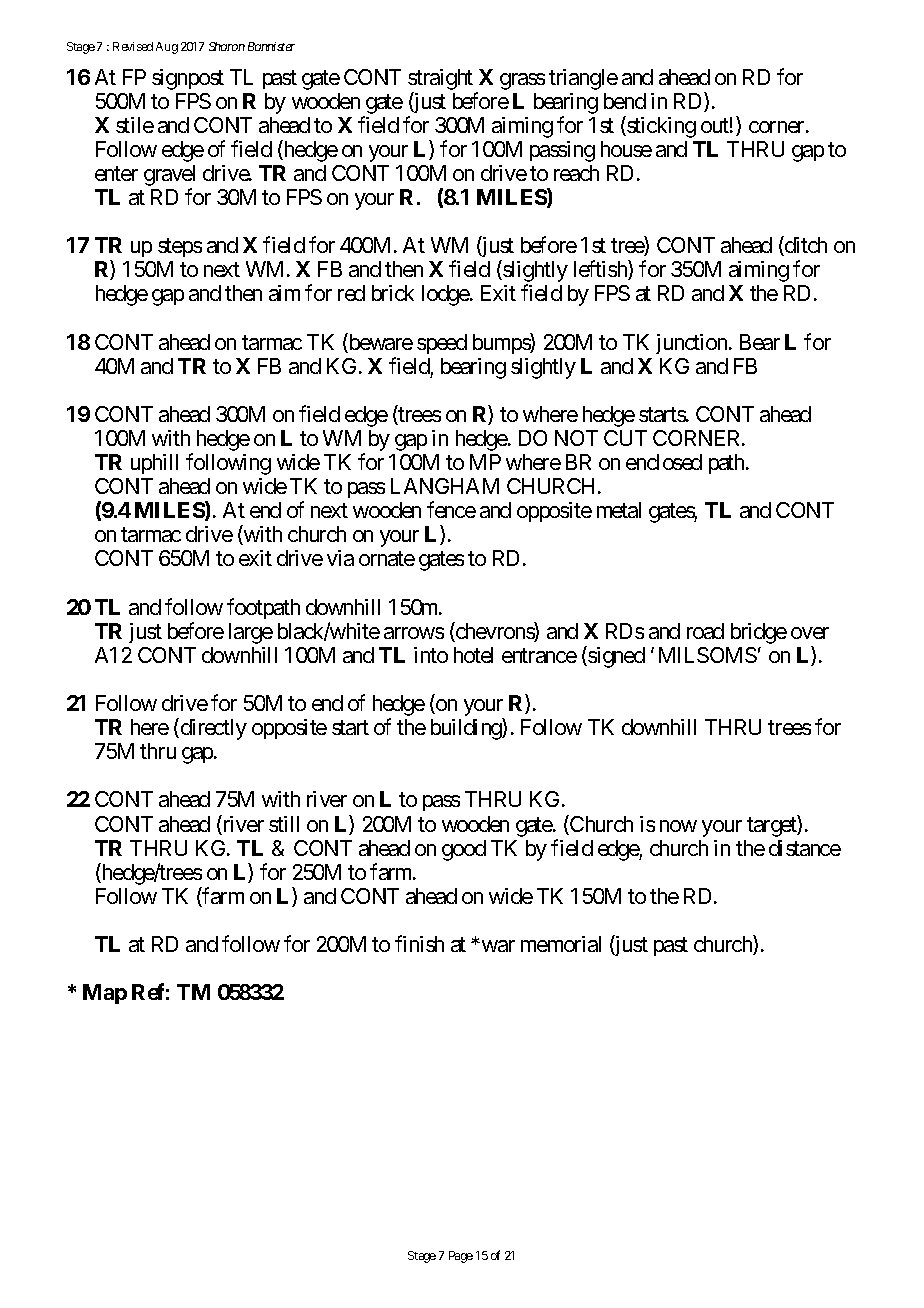  What do you see at coordinates (461, 1257) in the screenshot?
I see `Page` at bounding box center [461, 1257].
